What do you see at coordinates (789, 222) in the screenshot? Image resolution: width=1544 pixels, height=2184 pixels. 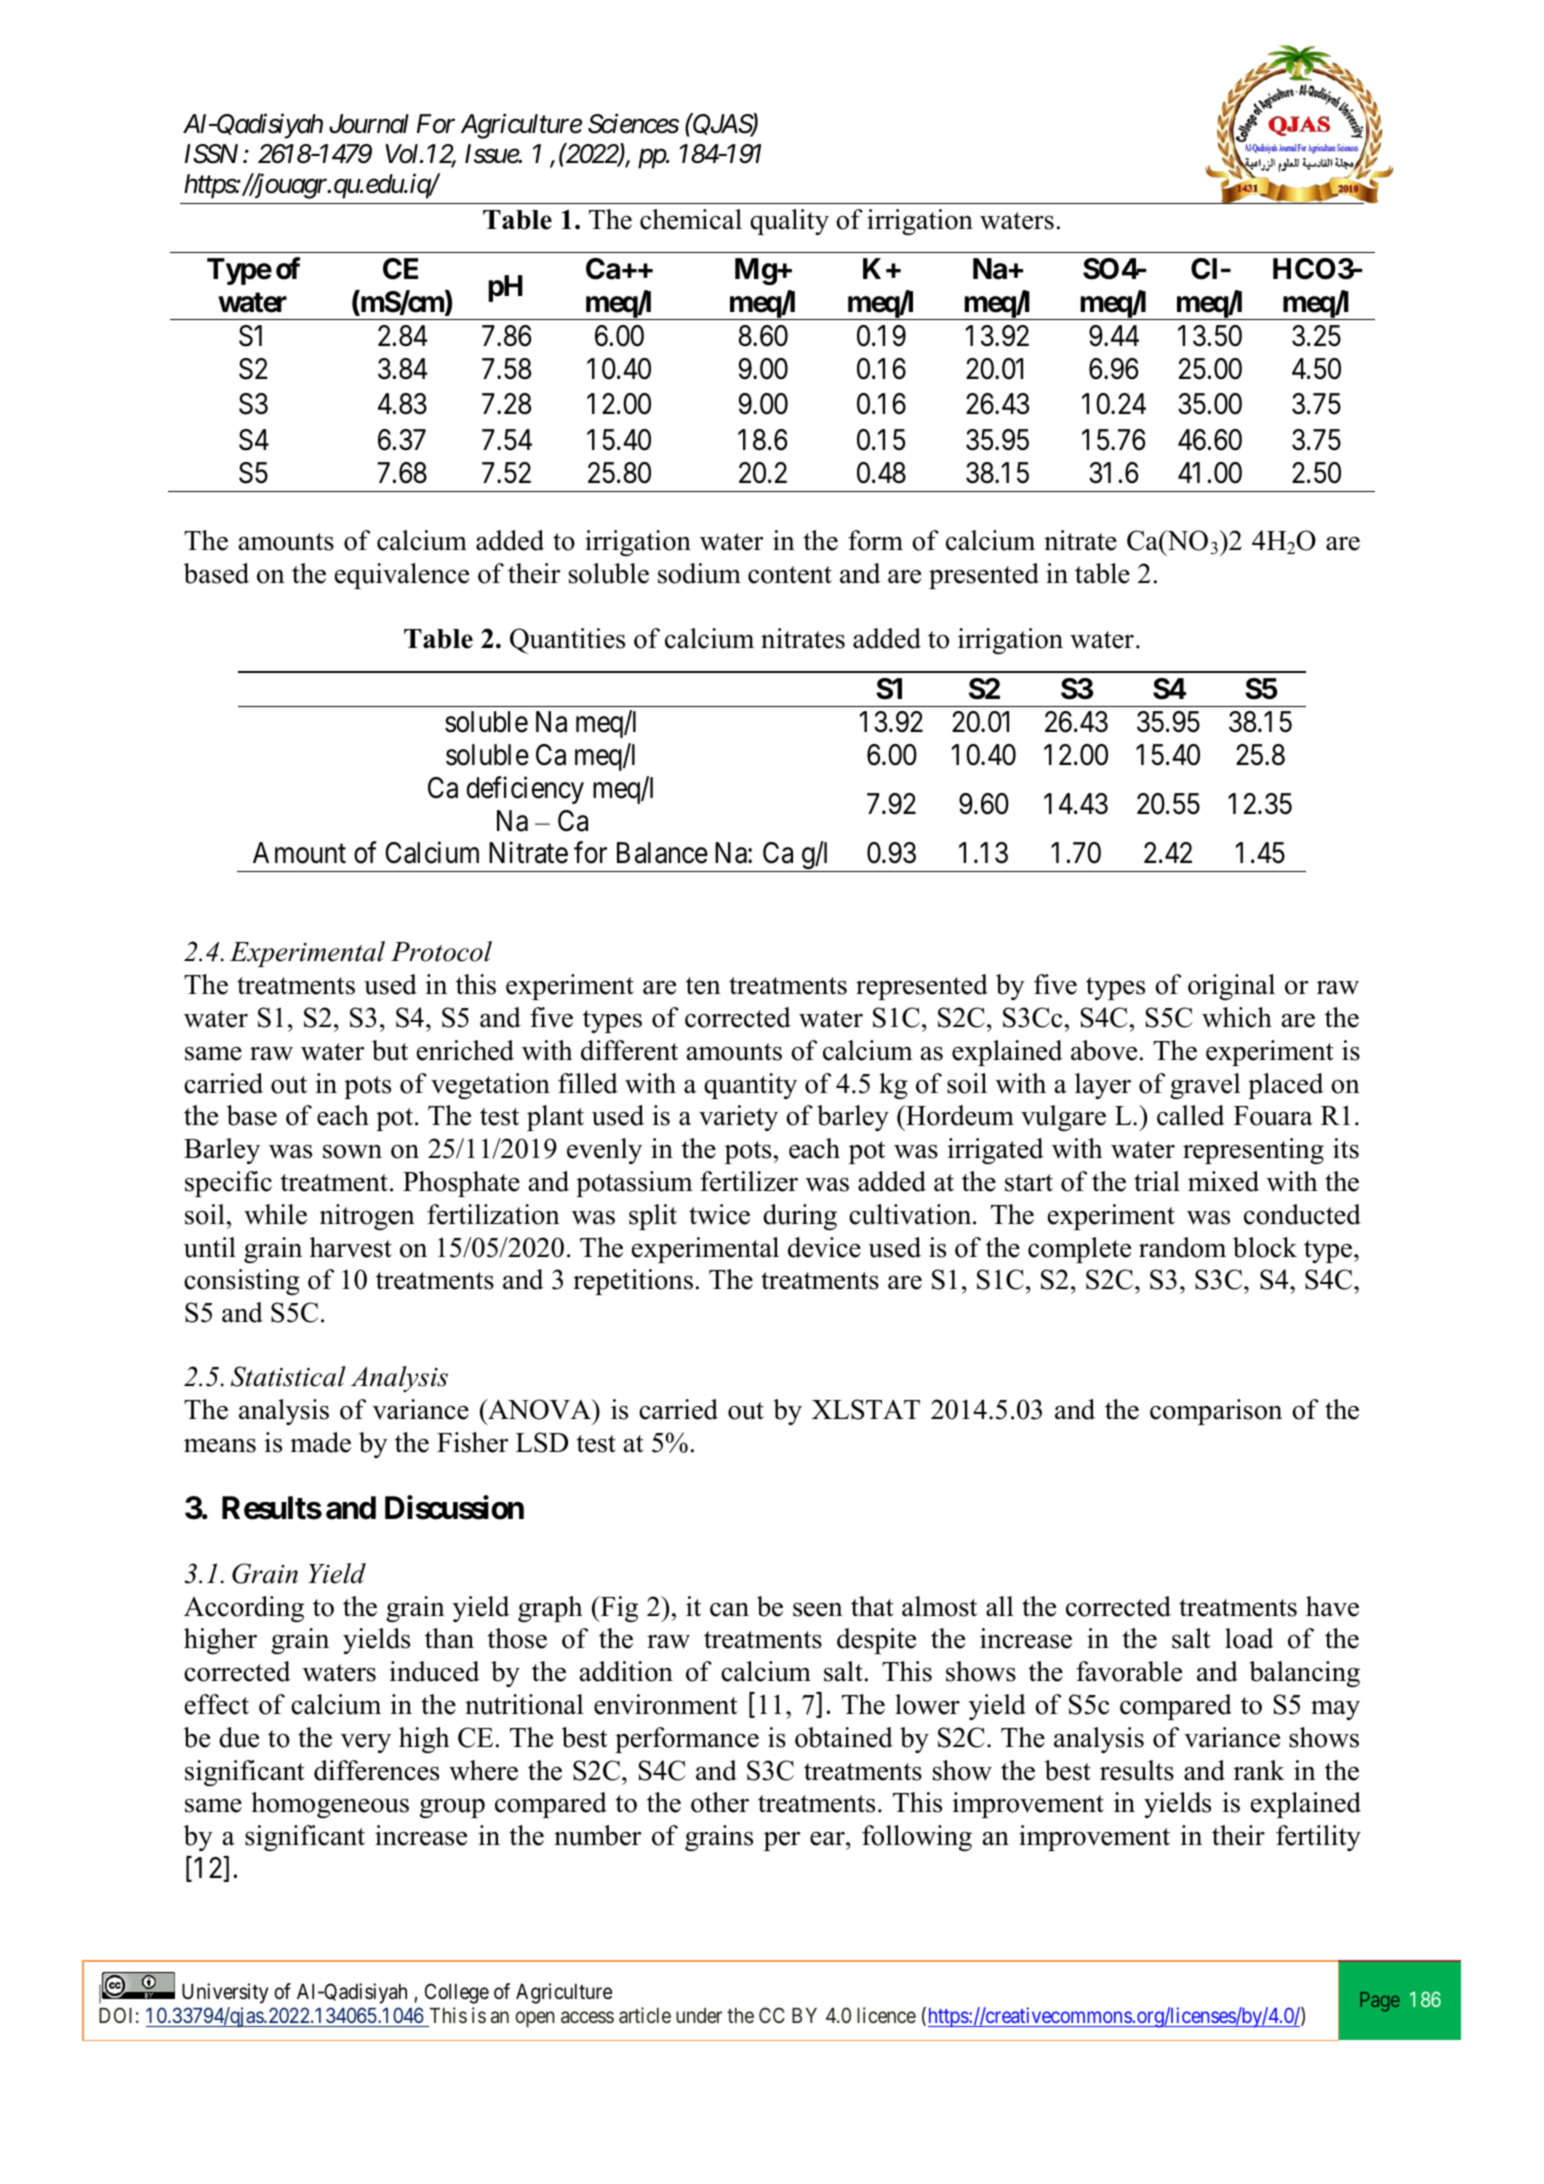 I see `quality` at bounding box center [789, 222].
